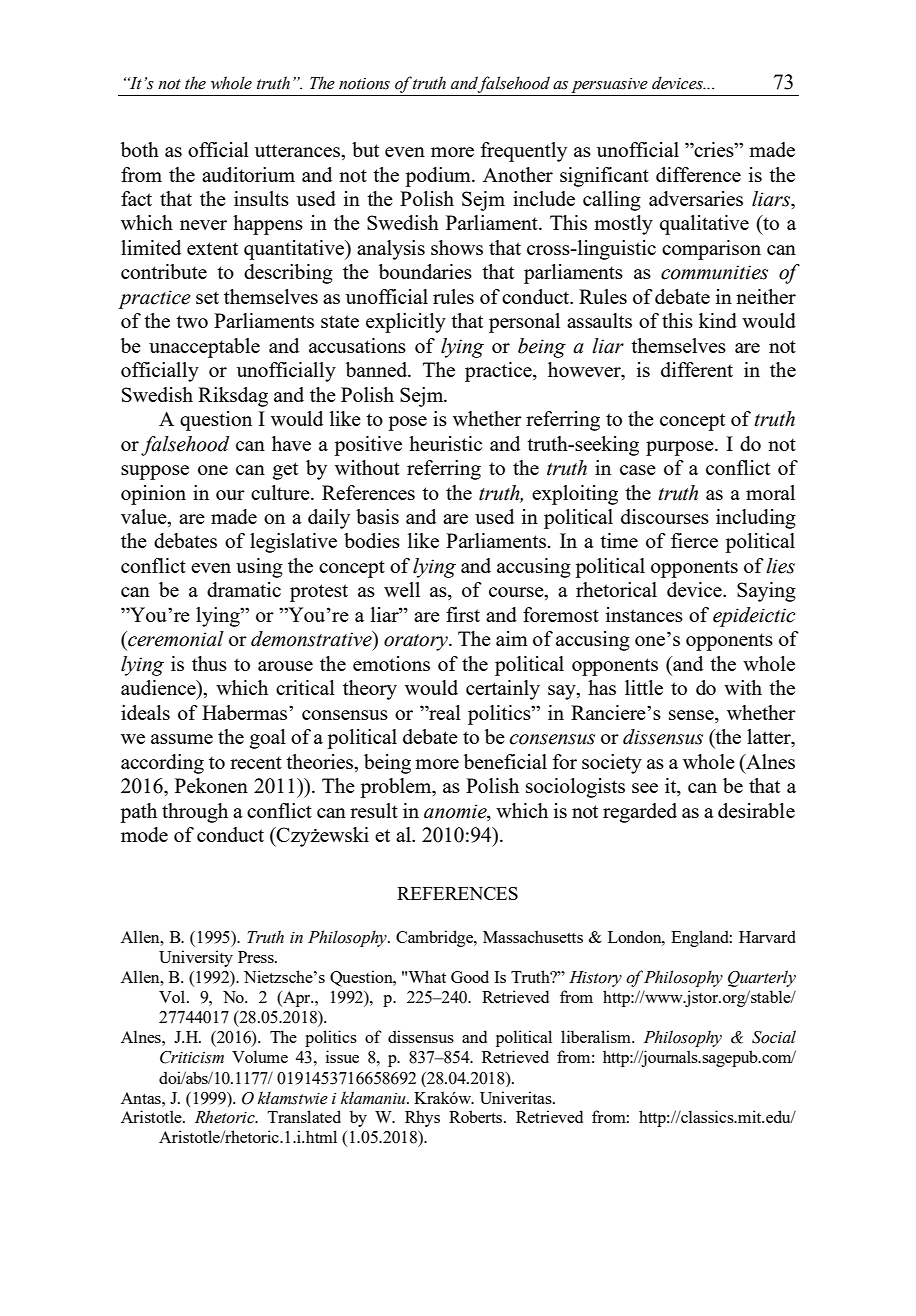 This page has height=1316, width=916. I want to click on Roberts, so click(477, 1116).
